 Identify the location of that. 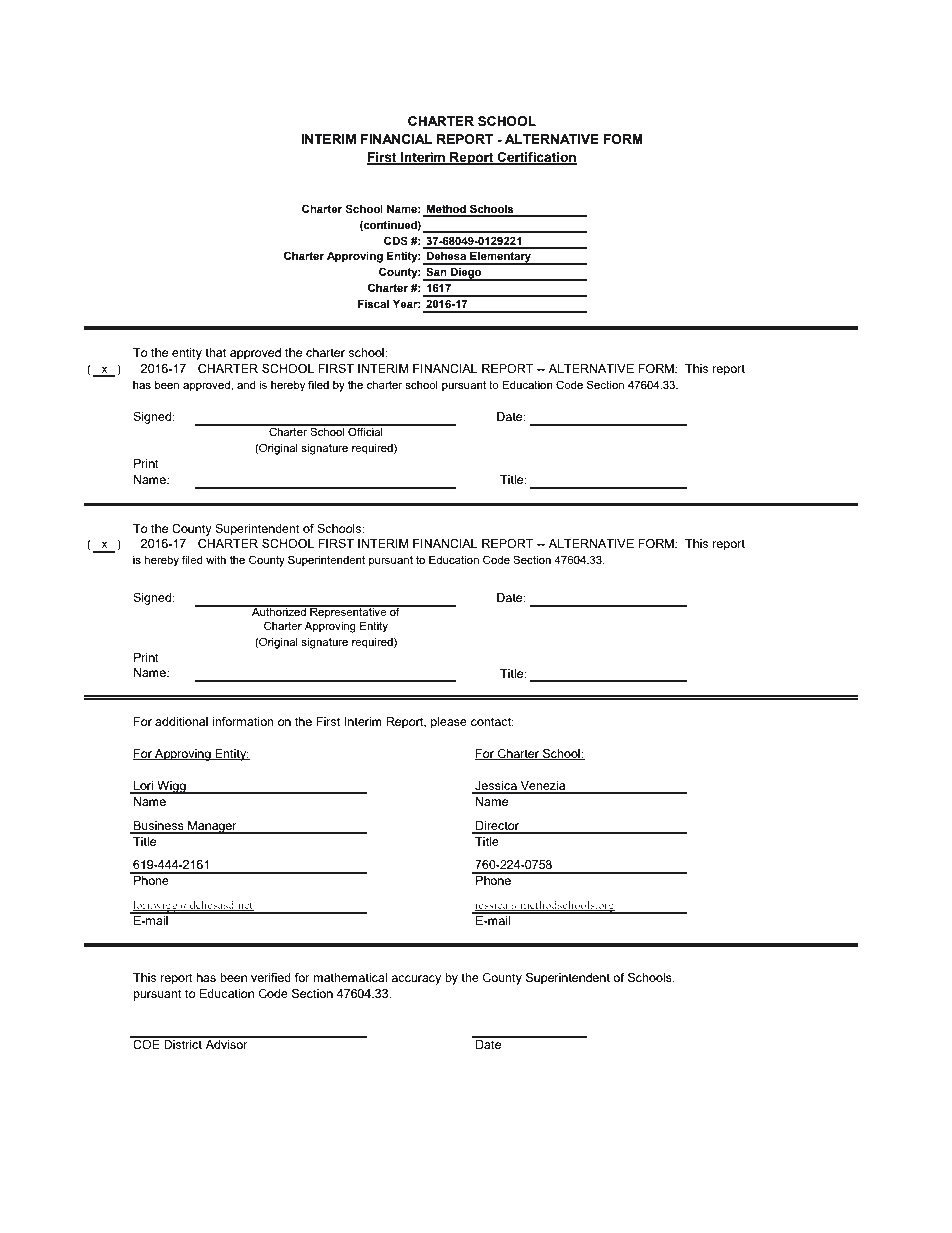
(215, 352).
